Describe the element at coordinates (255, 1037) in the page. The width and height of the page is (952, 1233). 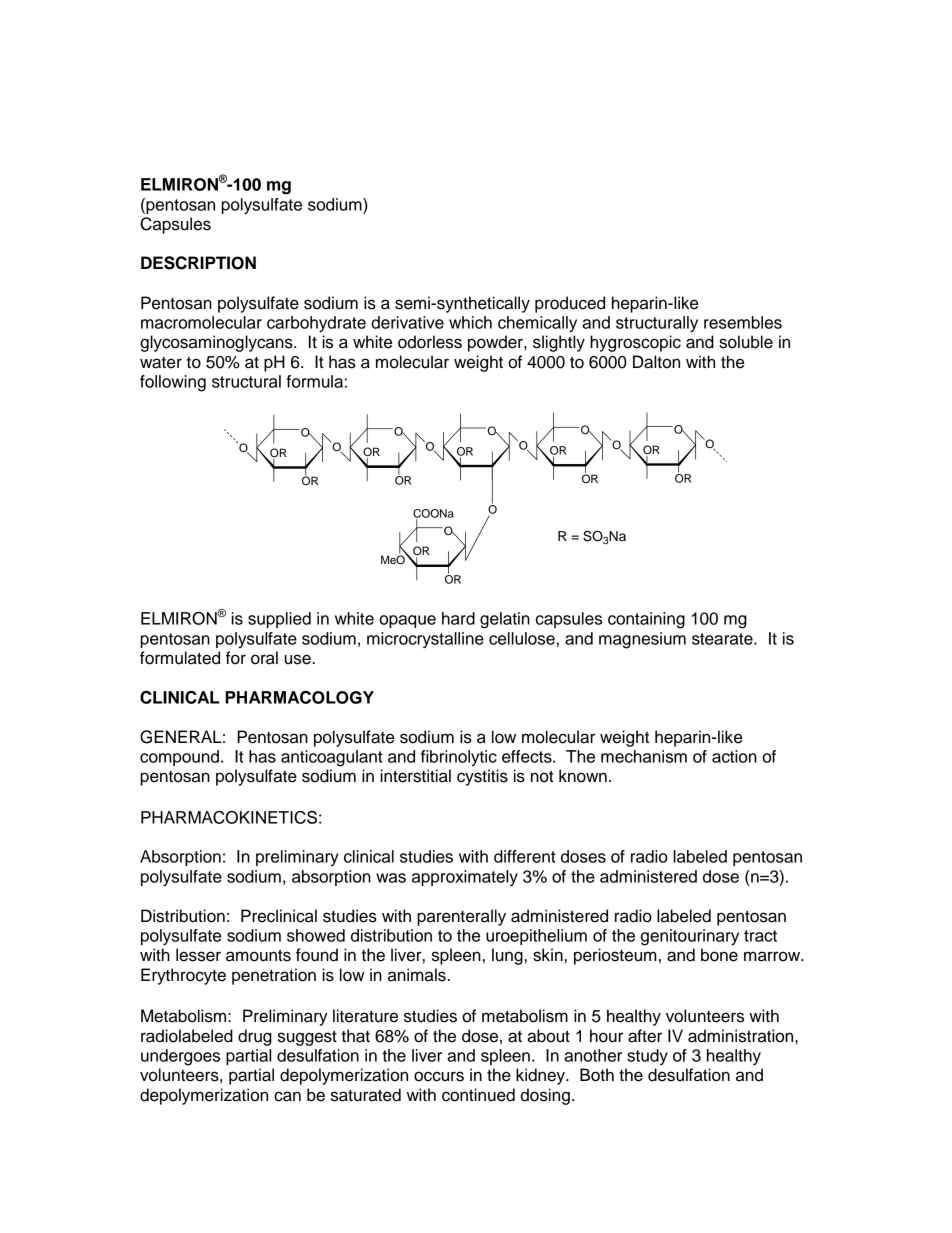
I see `drug` at that location.
